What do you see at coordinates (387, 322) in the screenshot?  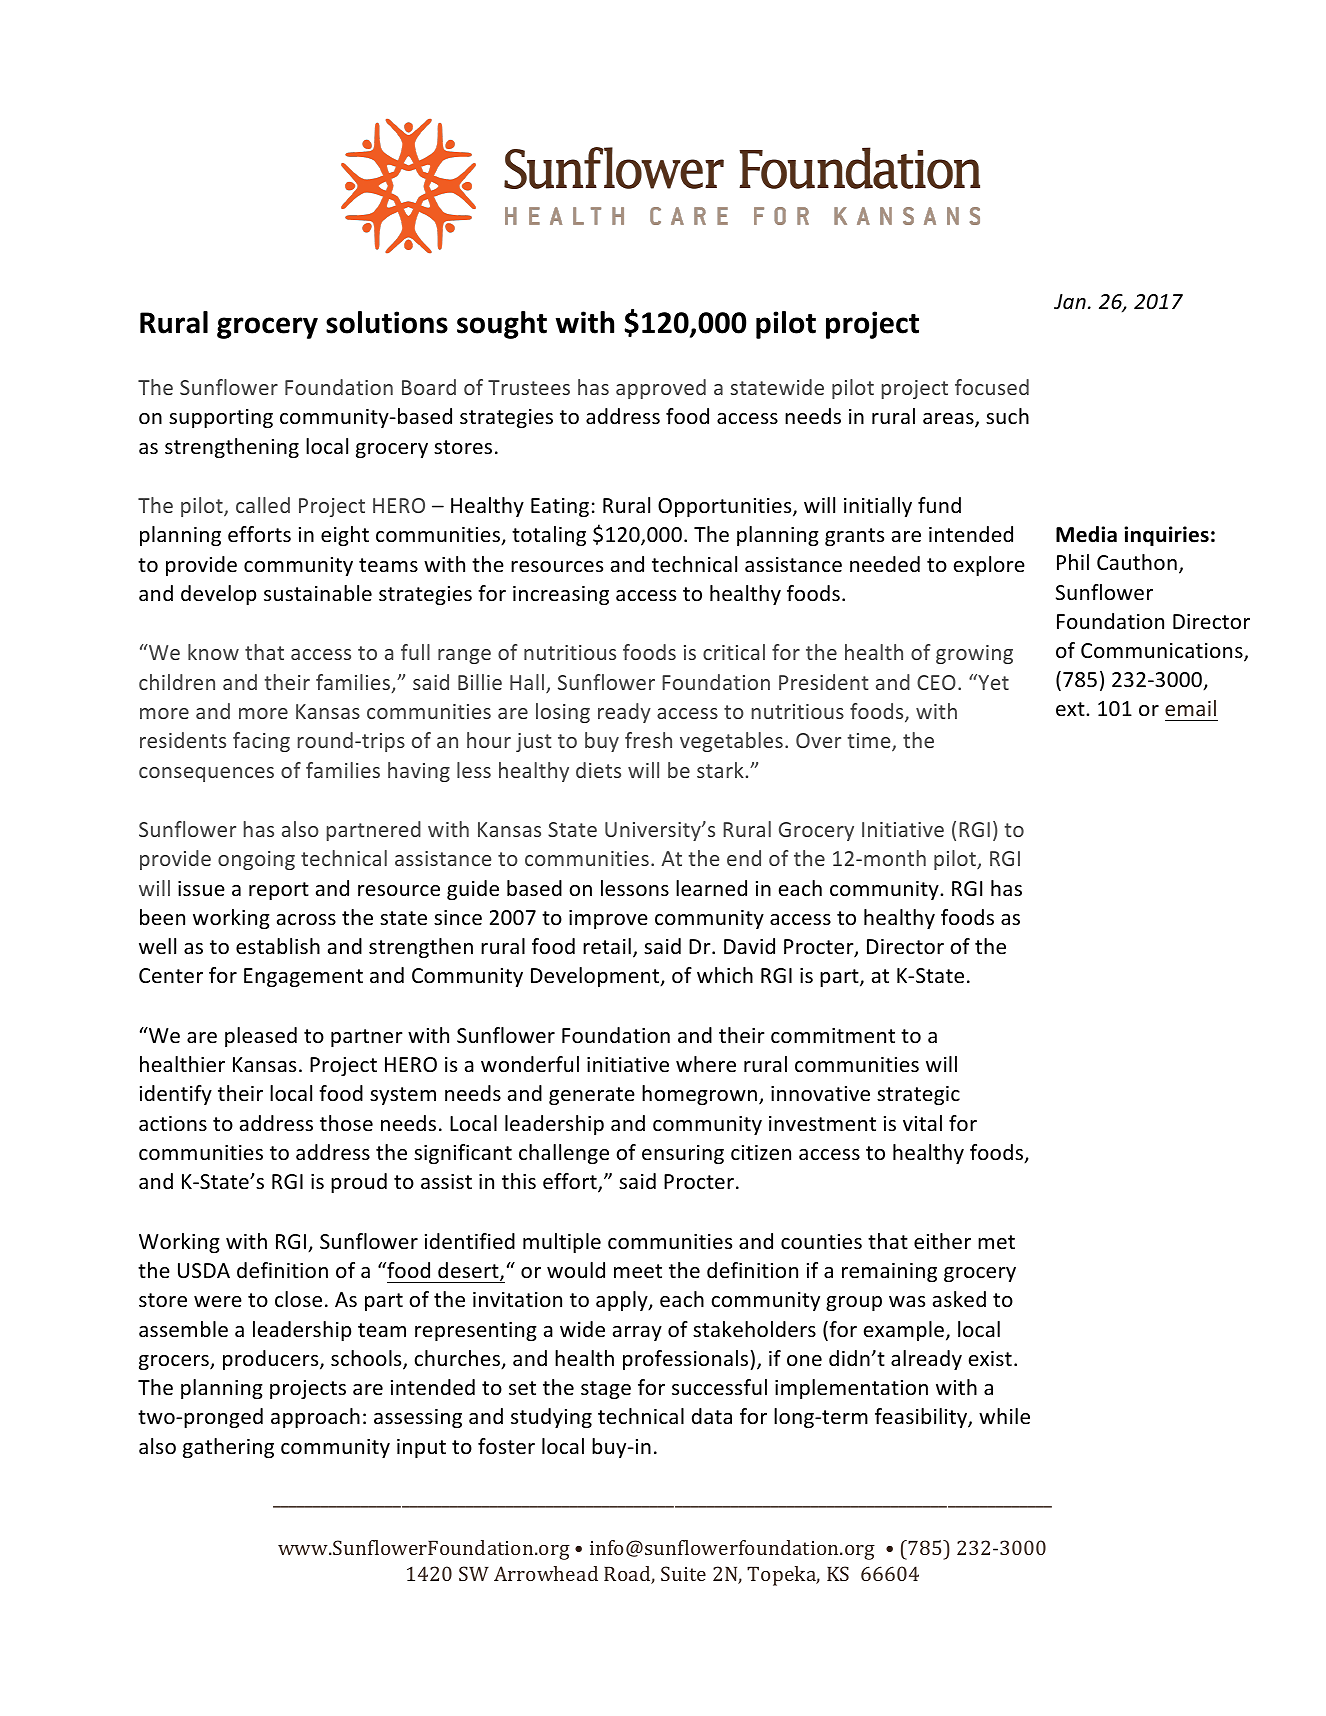 I see `solutions` at bounding box center [387, 322].
